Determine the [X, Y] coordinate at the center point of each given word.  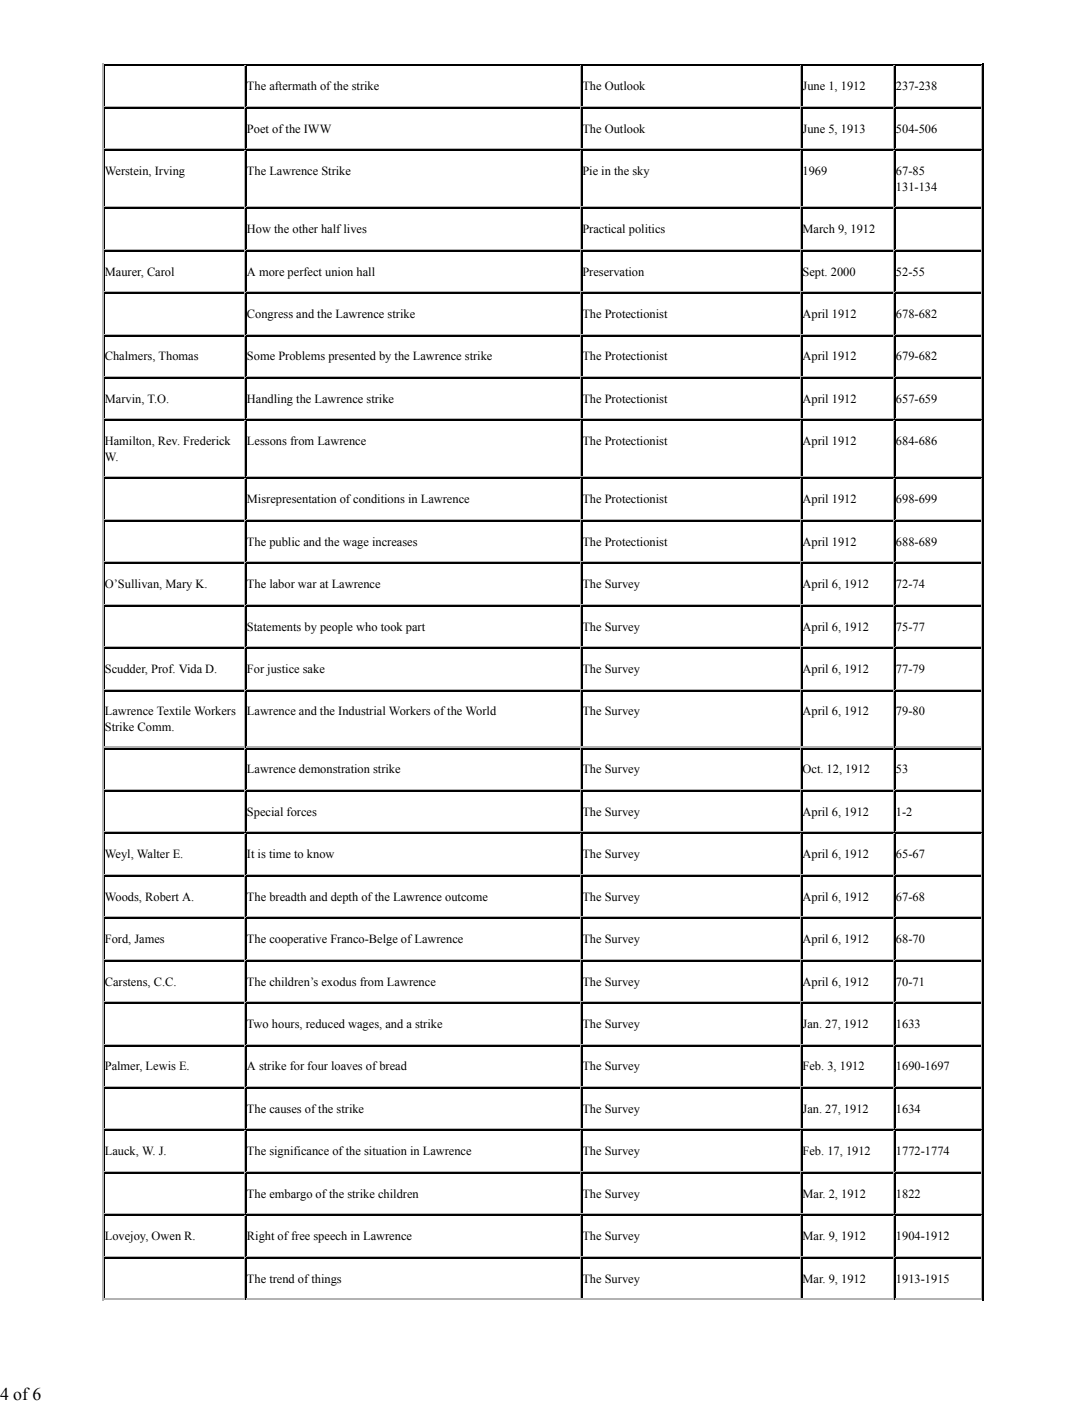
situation [385, 1150]
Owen [166, 1235]
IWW [317, 128]
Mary [179, 585]
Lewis [161, 1065]
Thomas [178, 355]
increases [394, 541]
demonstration [334, 768]
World [481, 710]
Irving [170, 172]
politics [647, 230]
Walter [153, 853]
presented [352, 357]
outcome [466, 897]
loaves [347, 1065]
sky [641, 172]
